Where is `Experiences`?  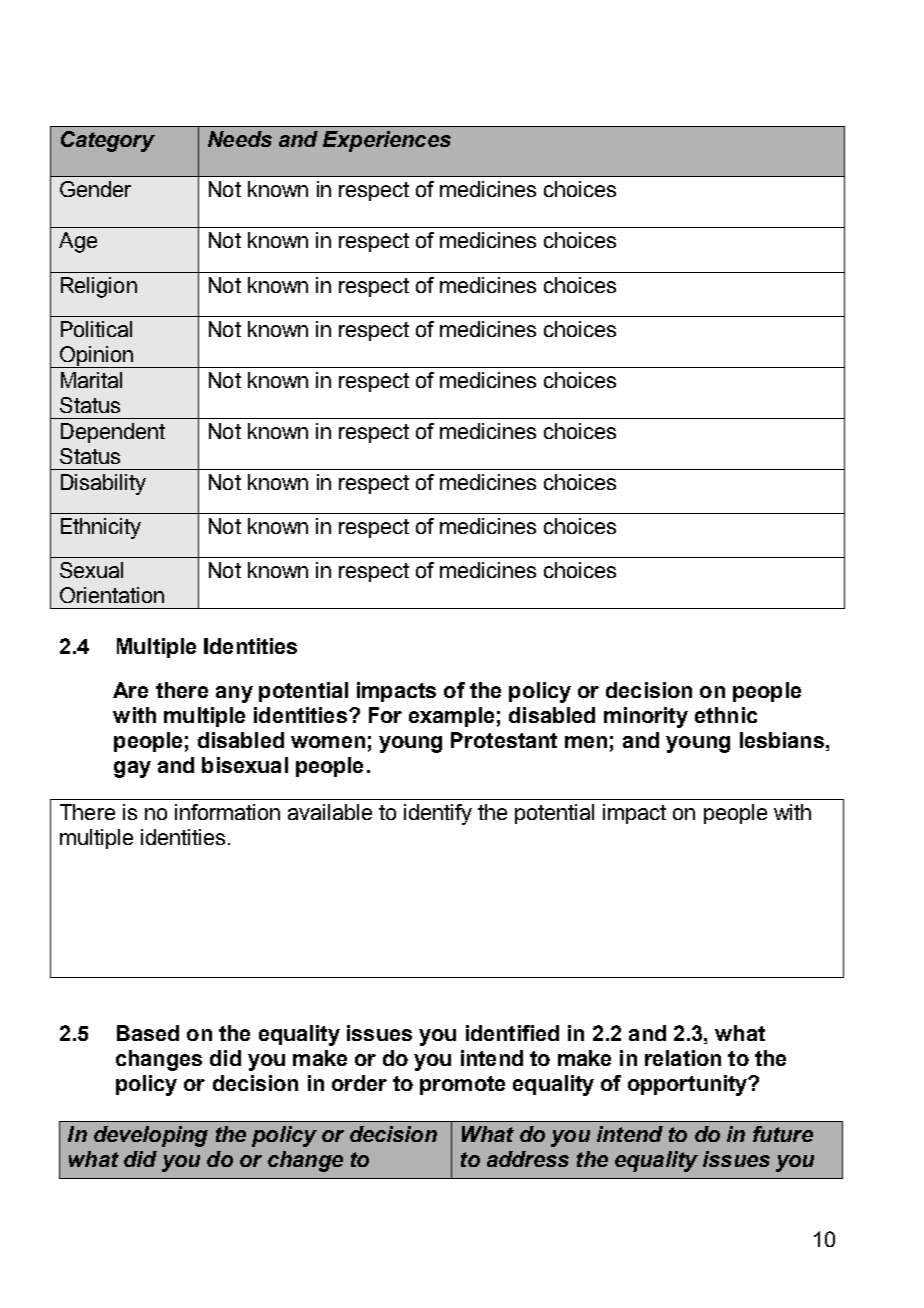 Experiences is located at coordinates (387, 141).
